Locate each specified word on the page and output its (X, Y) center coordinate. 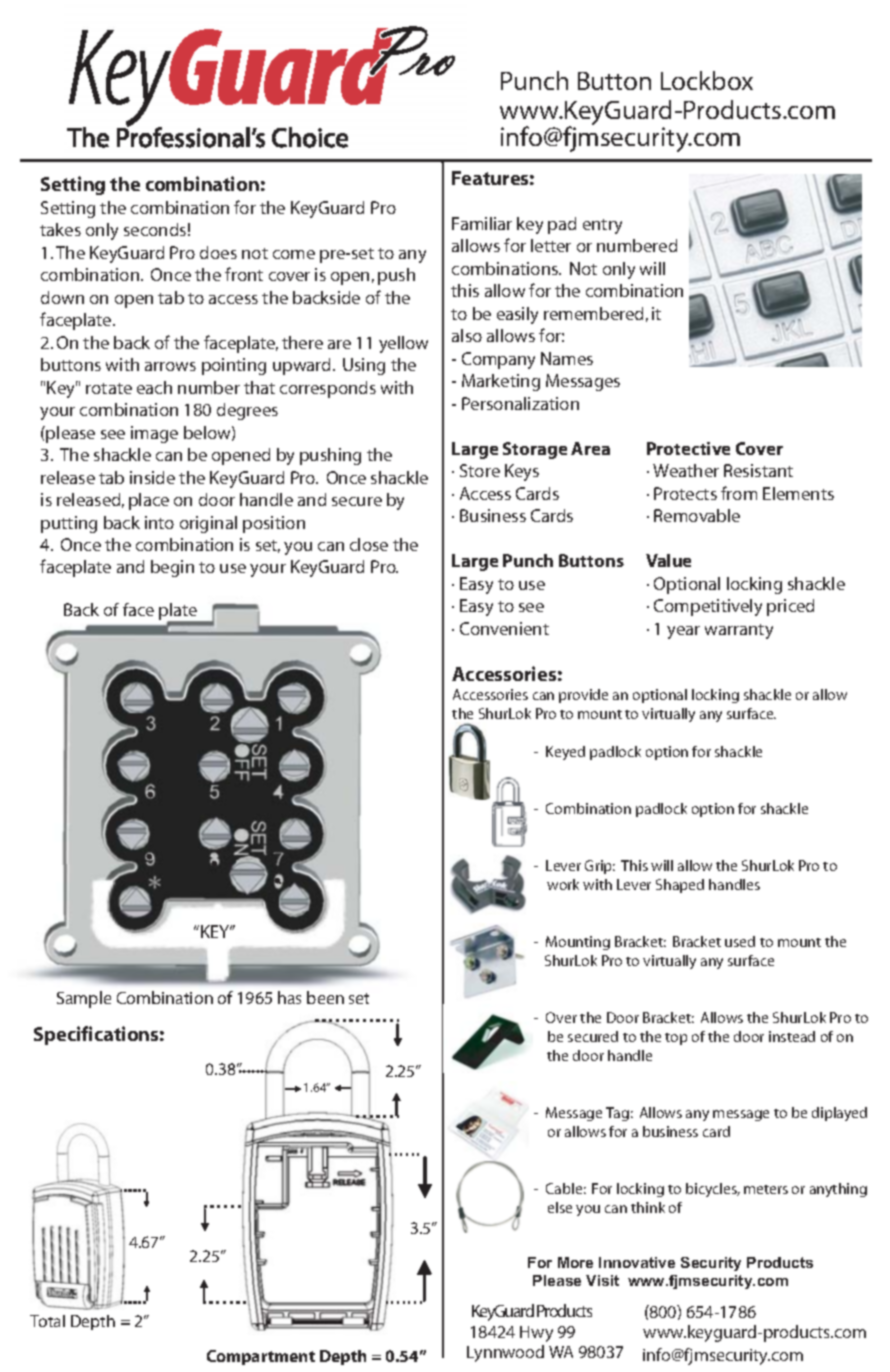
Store (480, 470)
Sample (84, 999)
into (159, 522)
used (740, 941)
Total (47, 1321)
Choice (310, 137)
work (563, 884)
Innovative (637, 1262)
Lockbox (707, 80)
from (739, 493)
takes (60, 229)
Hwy (536, 1334)
